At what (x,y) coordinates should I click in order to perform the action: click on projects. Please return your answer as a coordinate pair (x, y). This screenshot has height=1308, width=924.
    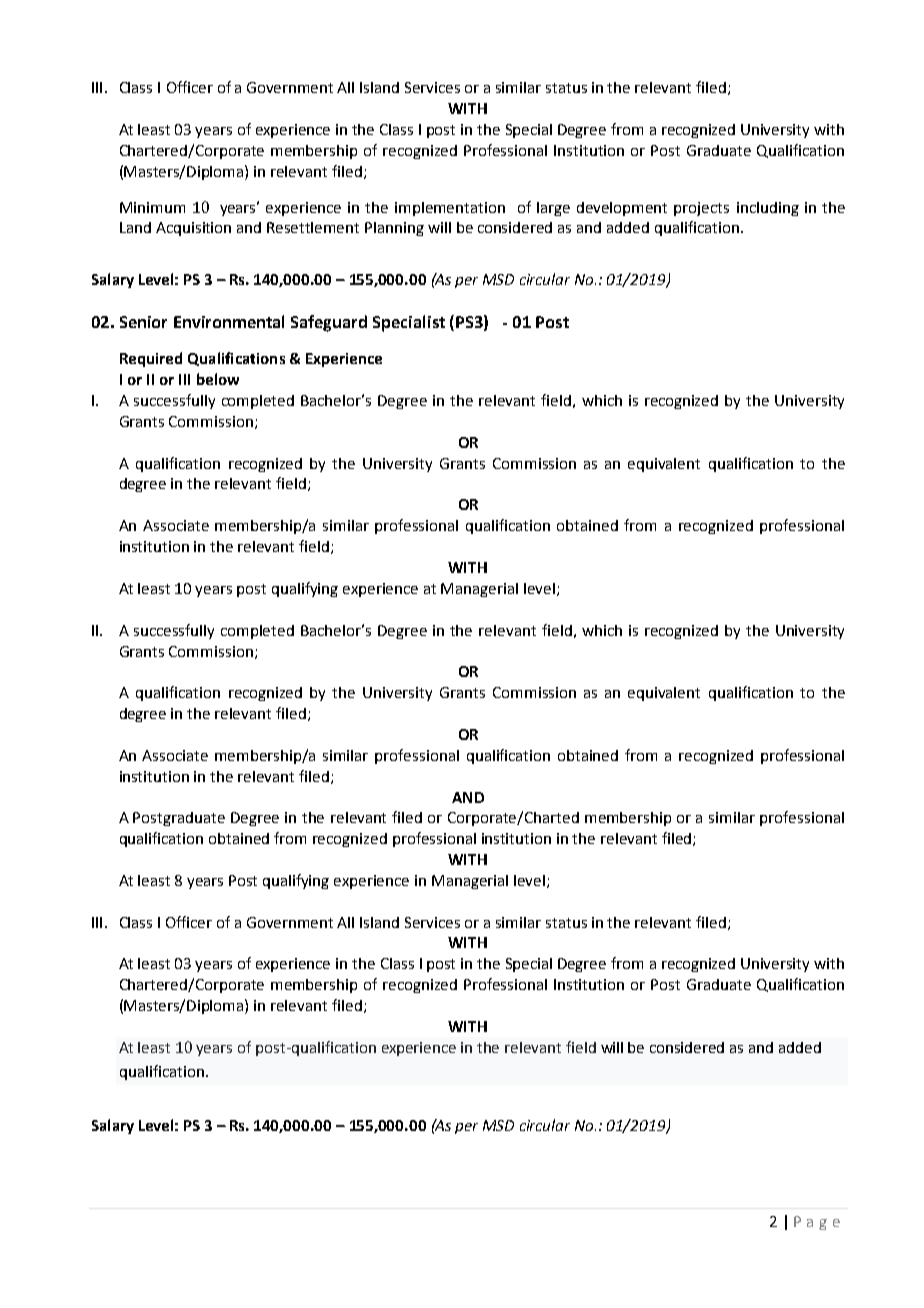
    Looking at the image, I should click on (701, 209).
